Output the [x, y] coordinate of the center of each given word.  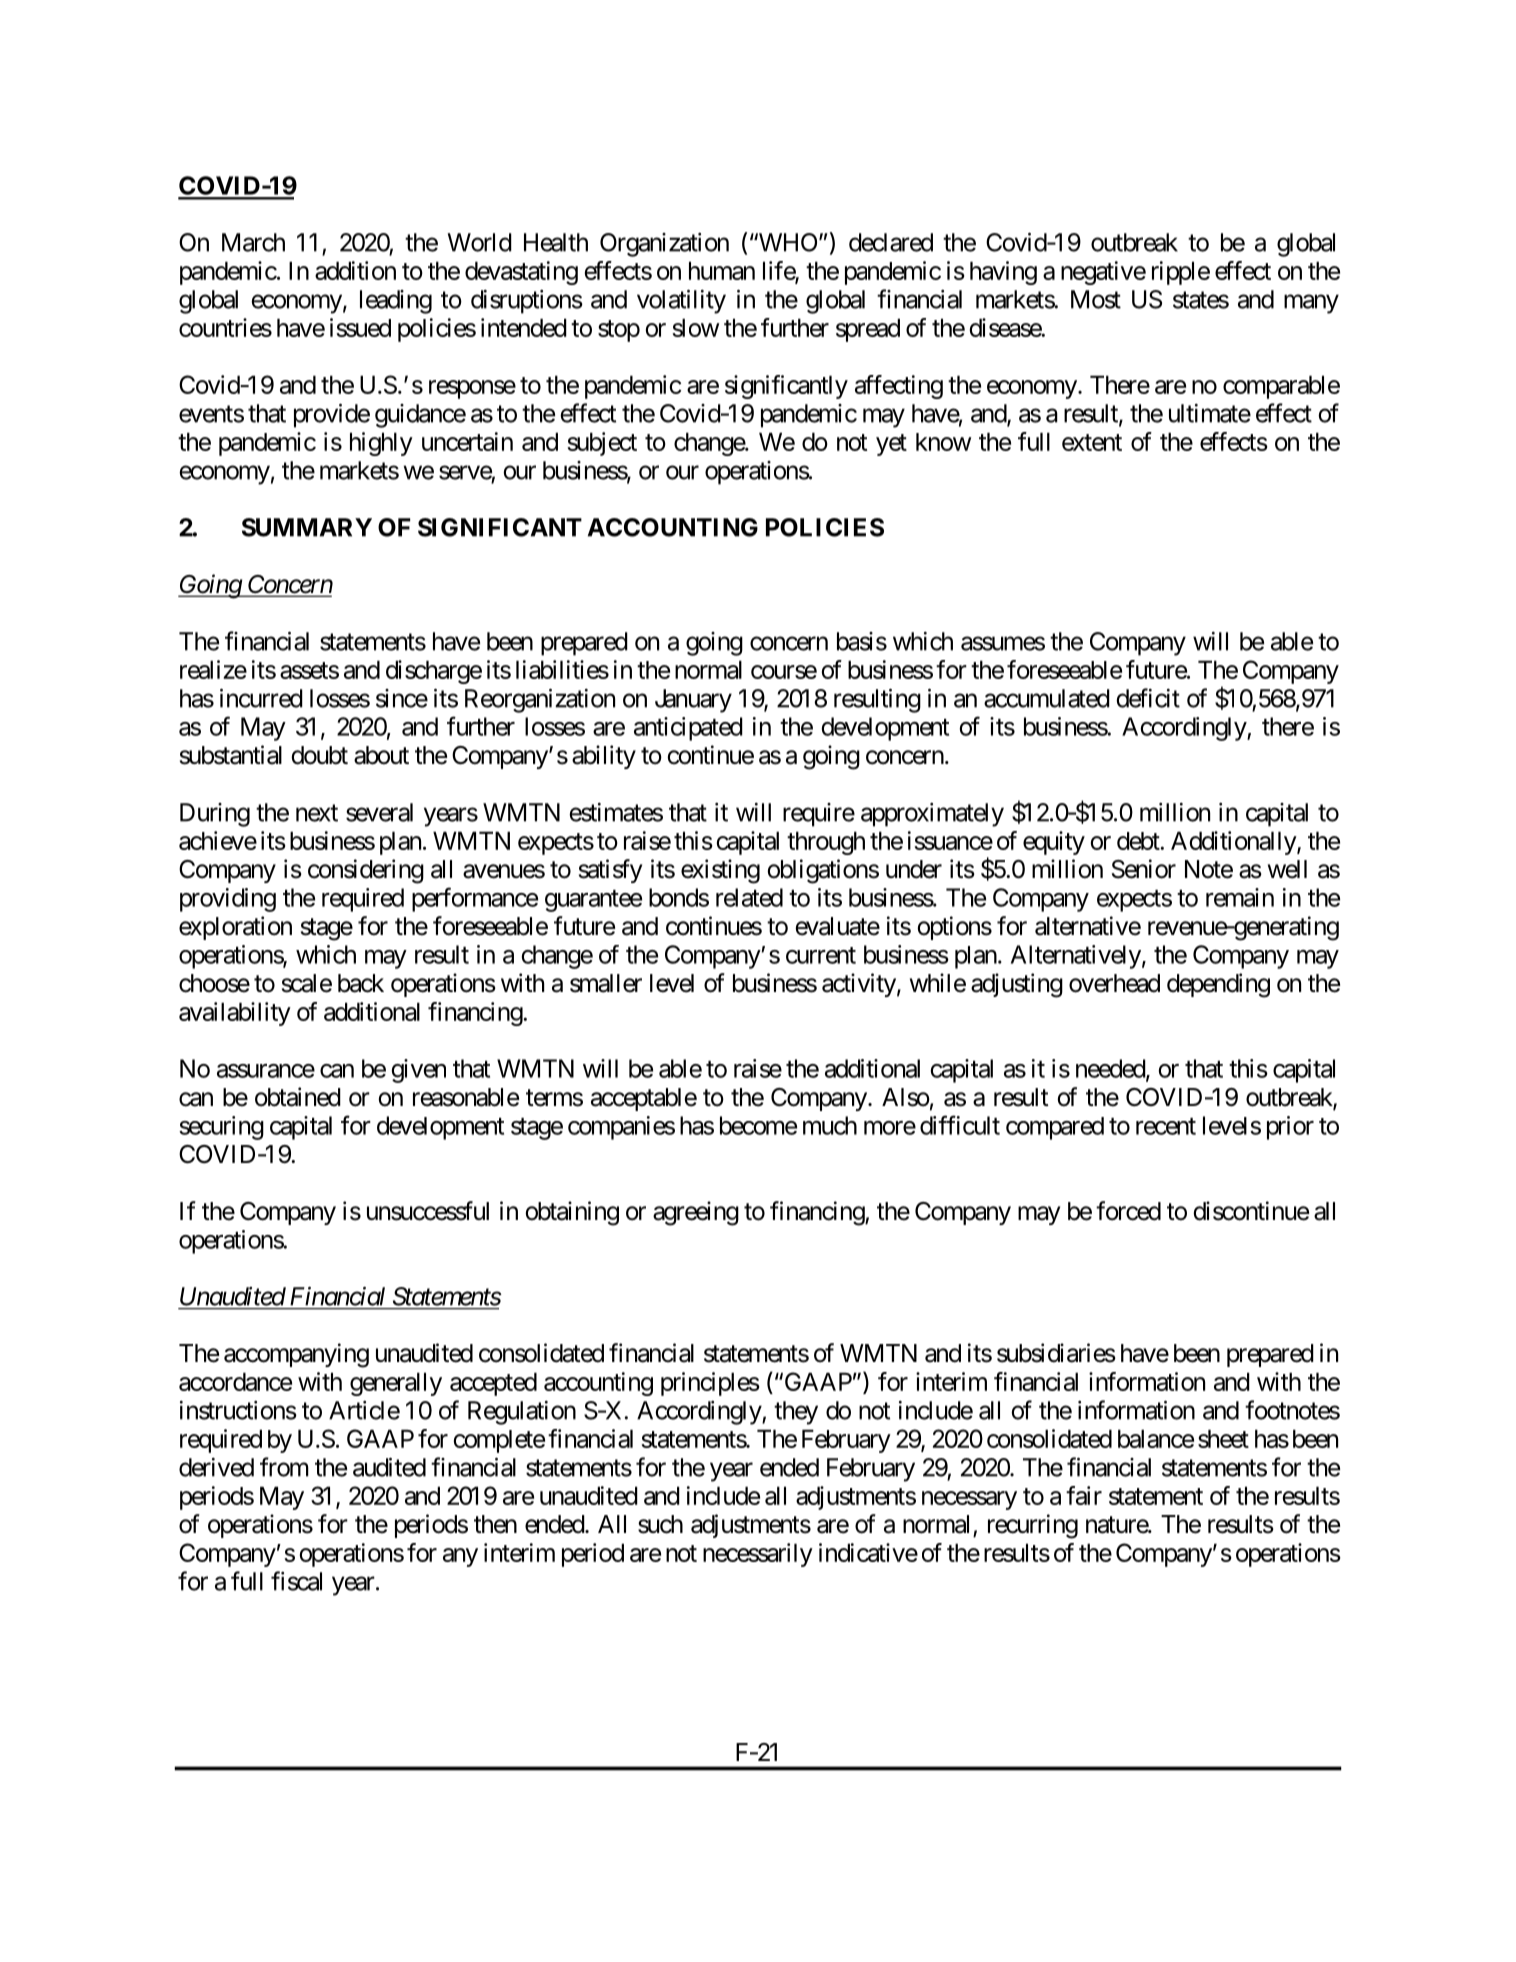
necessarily [758, 1555]
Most [1096, 299]
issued [360, 327]
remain [1240, 897]
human [722, 270]
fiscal [296, 1581]
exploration [235, 928]
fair [1084, 1495]
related [749, 897]
